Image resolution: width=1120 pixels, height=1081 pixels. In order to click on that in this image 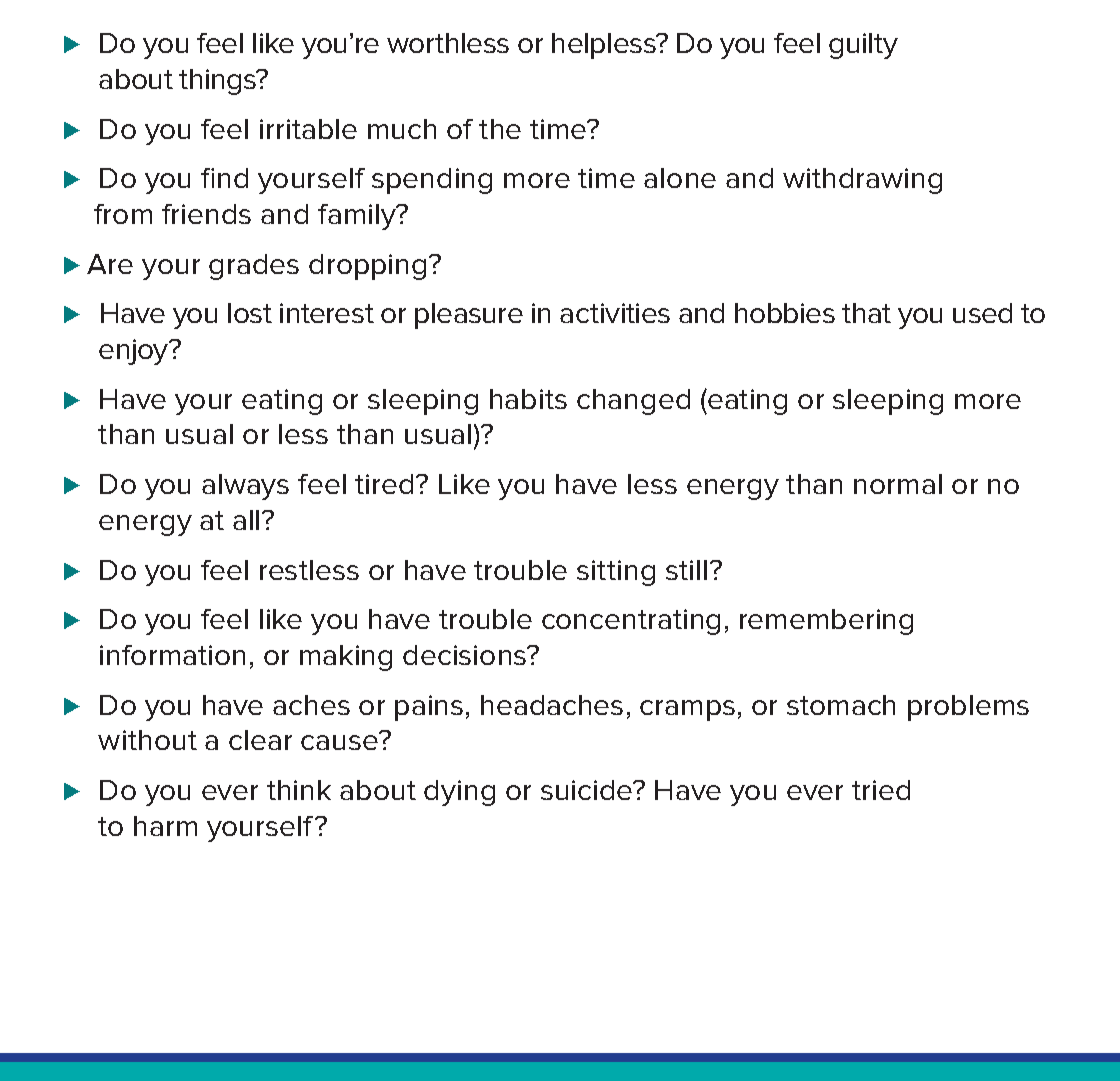, I will do `click(866, 313)`.
